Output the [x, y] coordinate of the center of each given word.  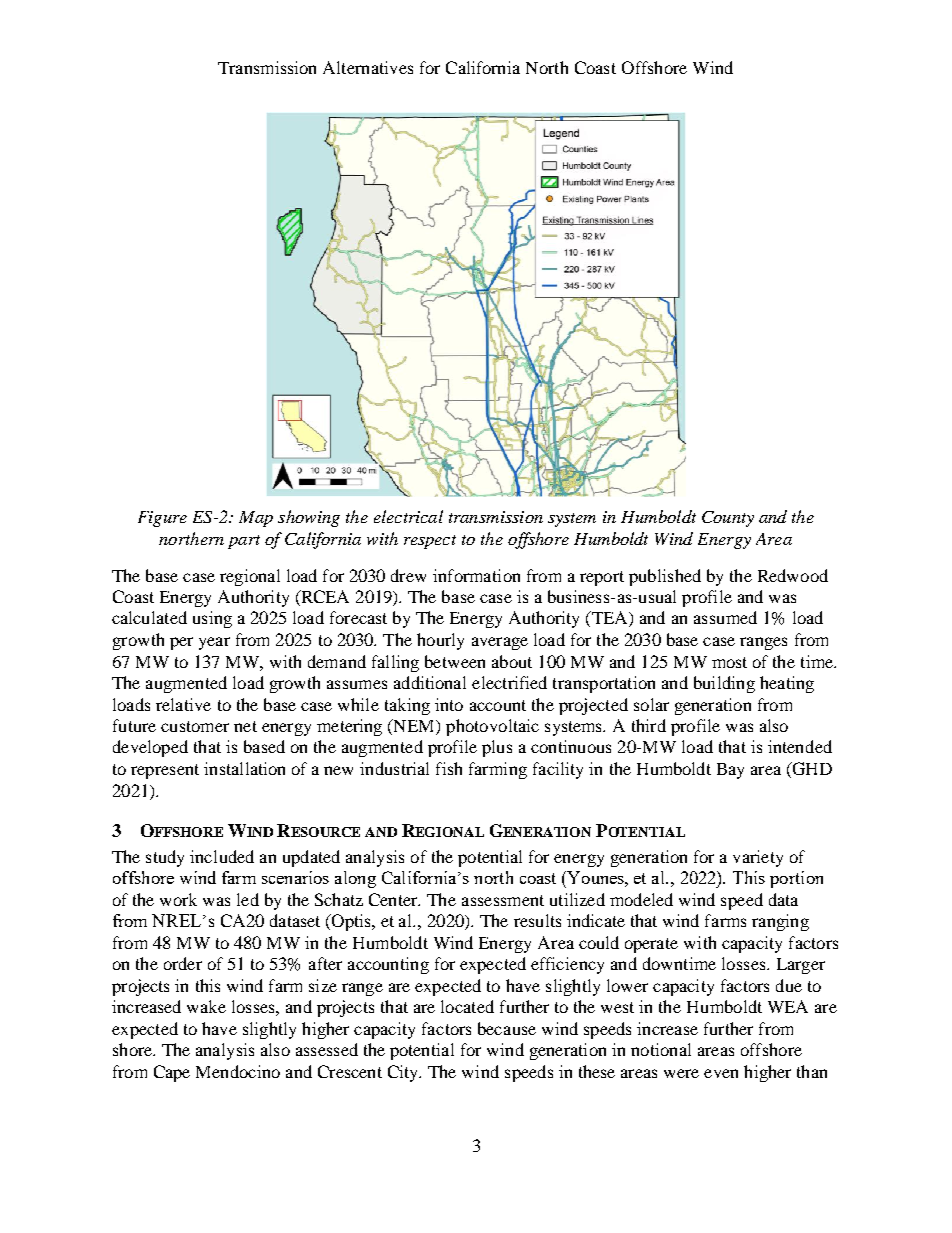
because [507, 1028]
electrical [408, 516]
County [728, 519]
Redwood [793, 575]
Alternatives [368, 67]
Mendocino [238, 1071]
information [476, 575]
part [244, 542]
